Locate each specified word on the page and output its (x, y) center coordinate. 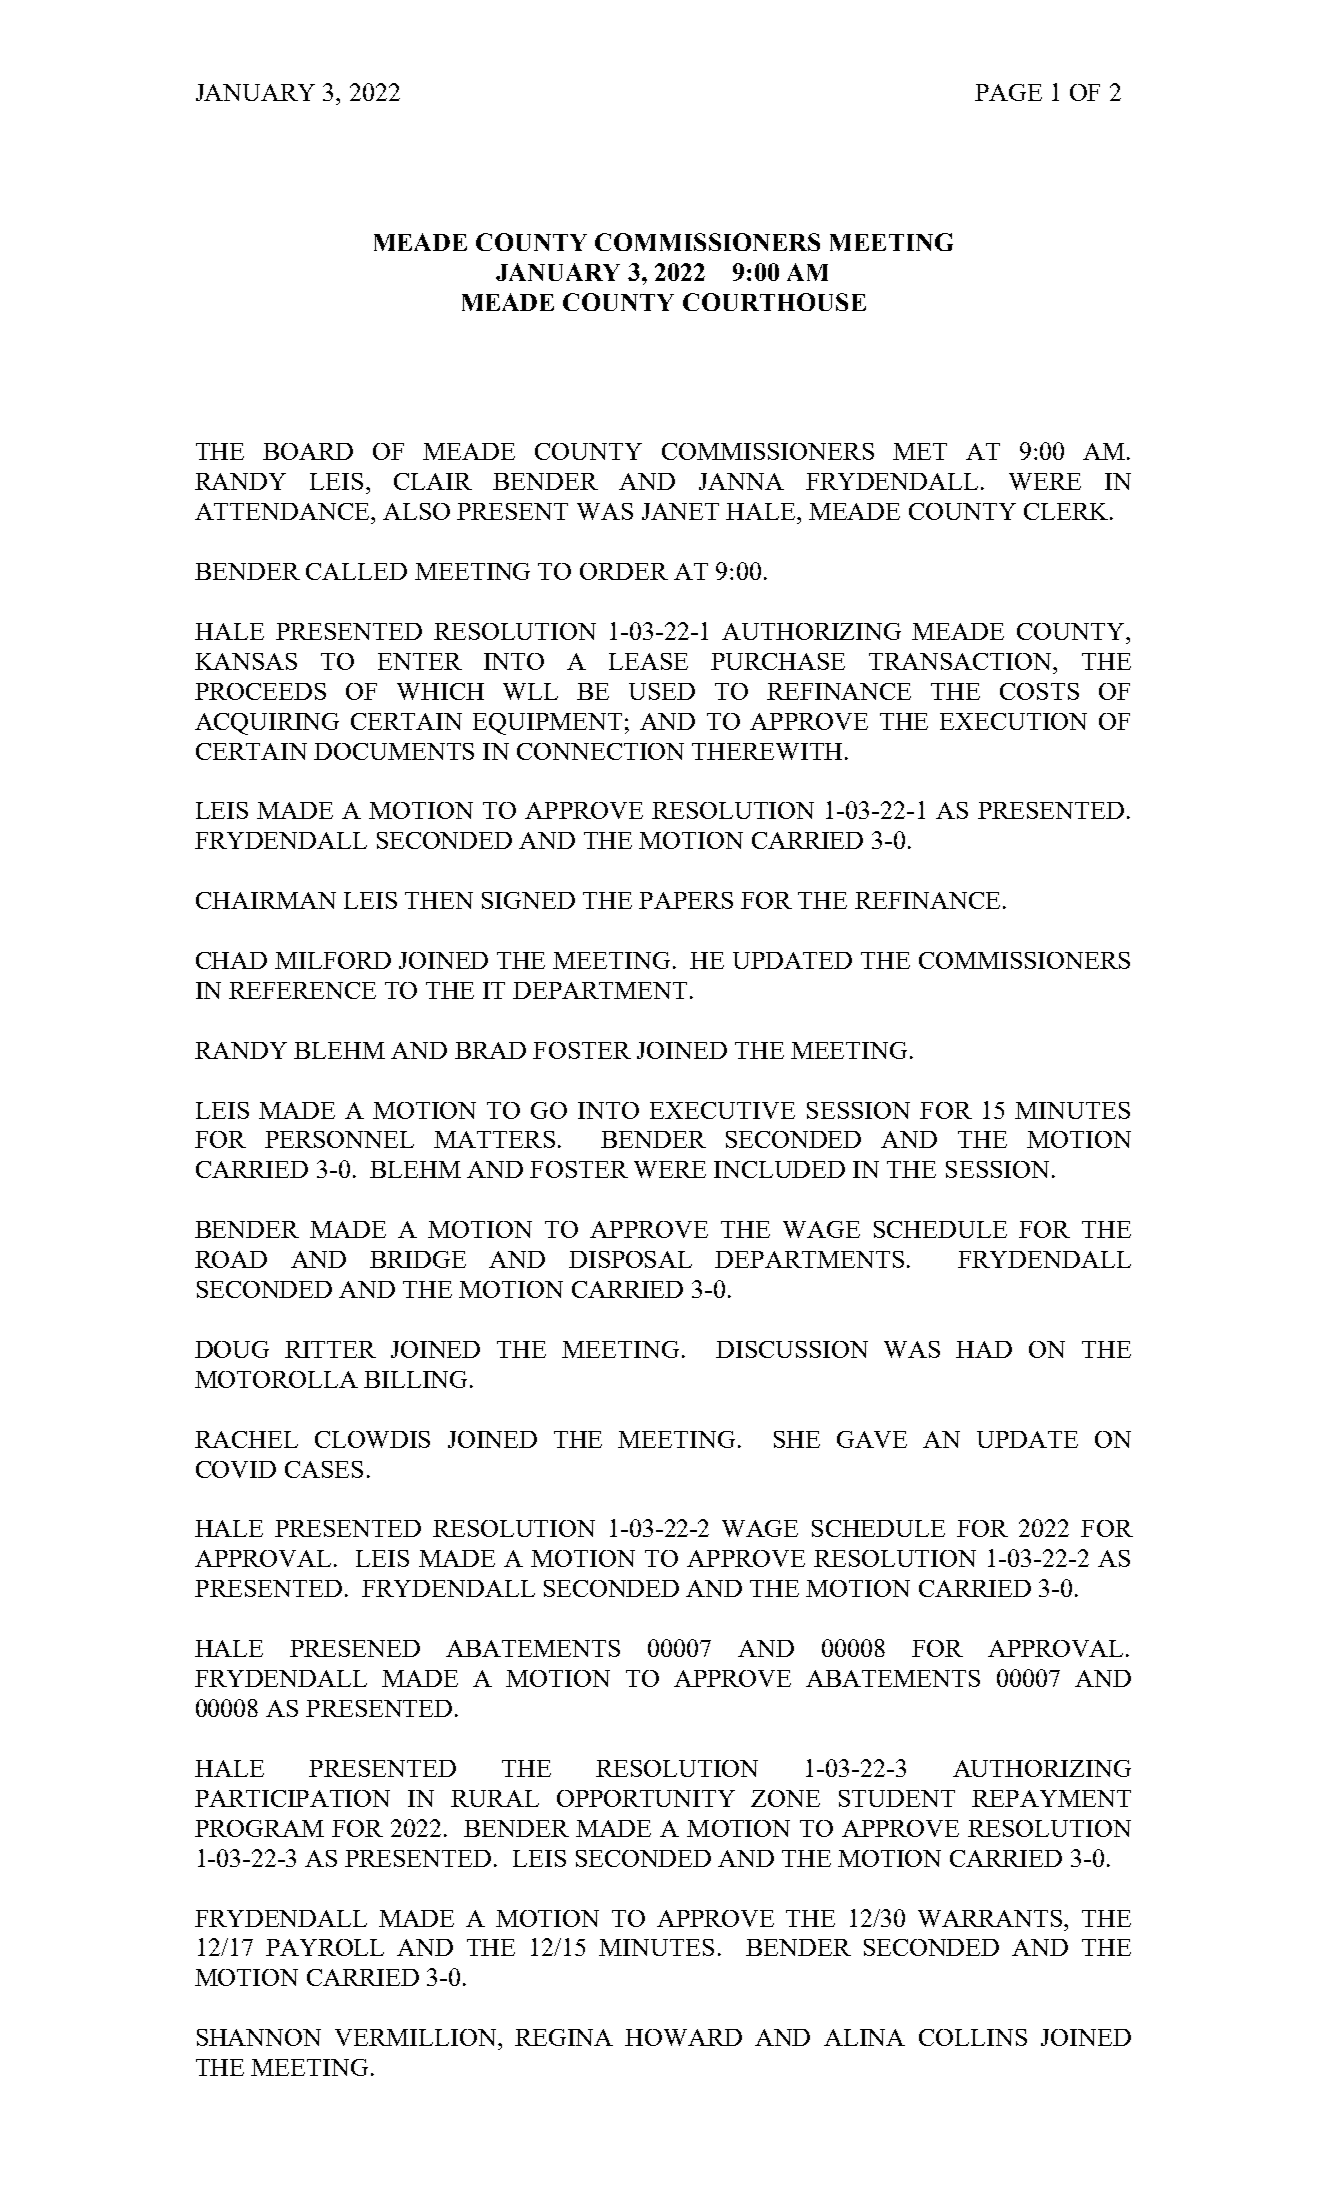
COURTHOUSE (774, 302)
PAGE (1008, 92)
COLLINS (973, 2037)
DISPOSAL (630, 1259)
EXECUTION (1013, 721)
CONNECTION (600, 751)
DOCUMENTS (394, 751)
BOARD (308, 451)
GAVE (872, 1439)
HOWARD (683, 2037)
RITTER (330, 1349)
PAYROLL (325, 1947)
